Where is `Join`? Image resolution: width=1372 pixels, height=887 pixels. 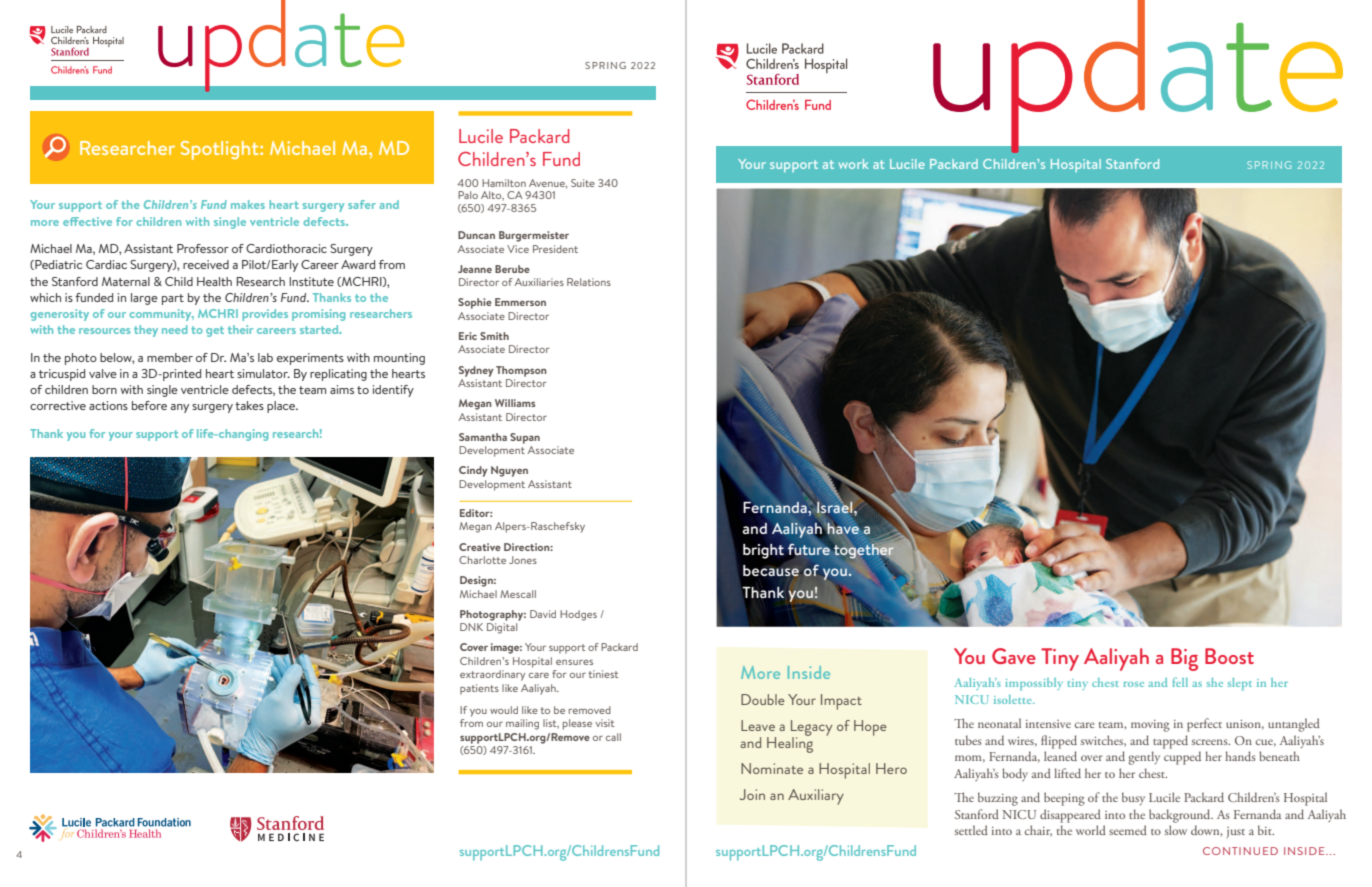
Join is located at coordinates (752, 794).
